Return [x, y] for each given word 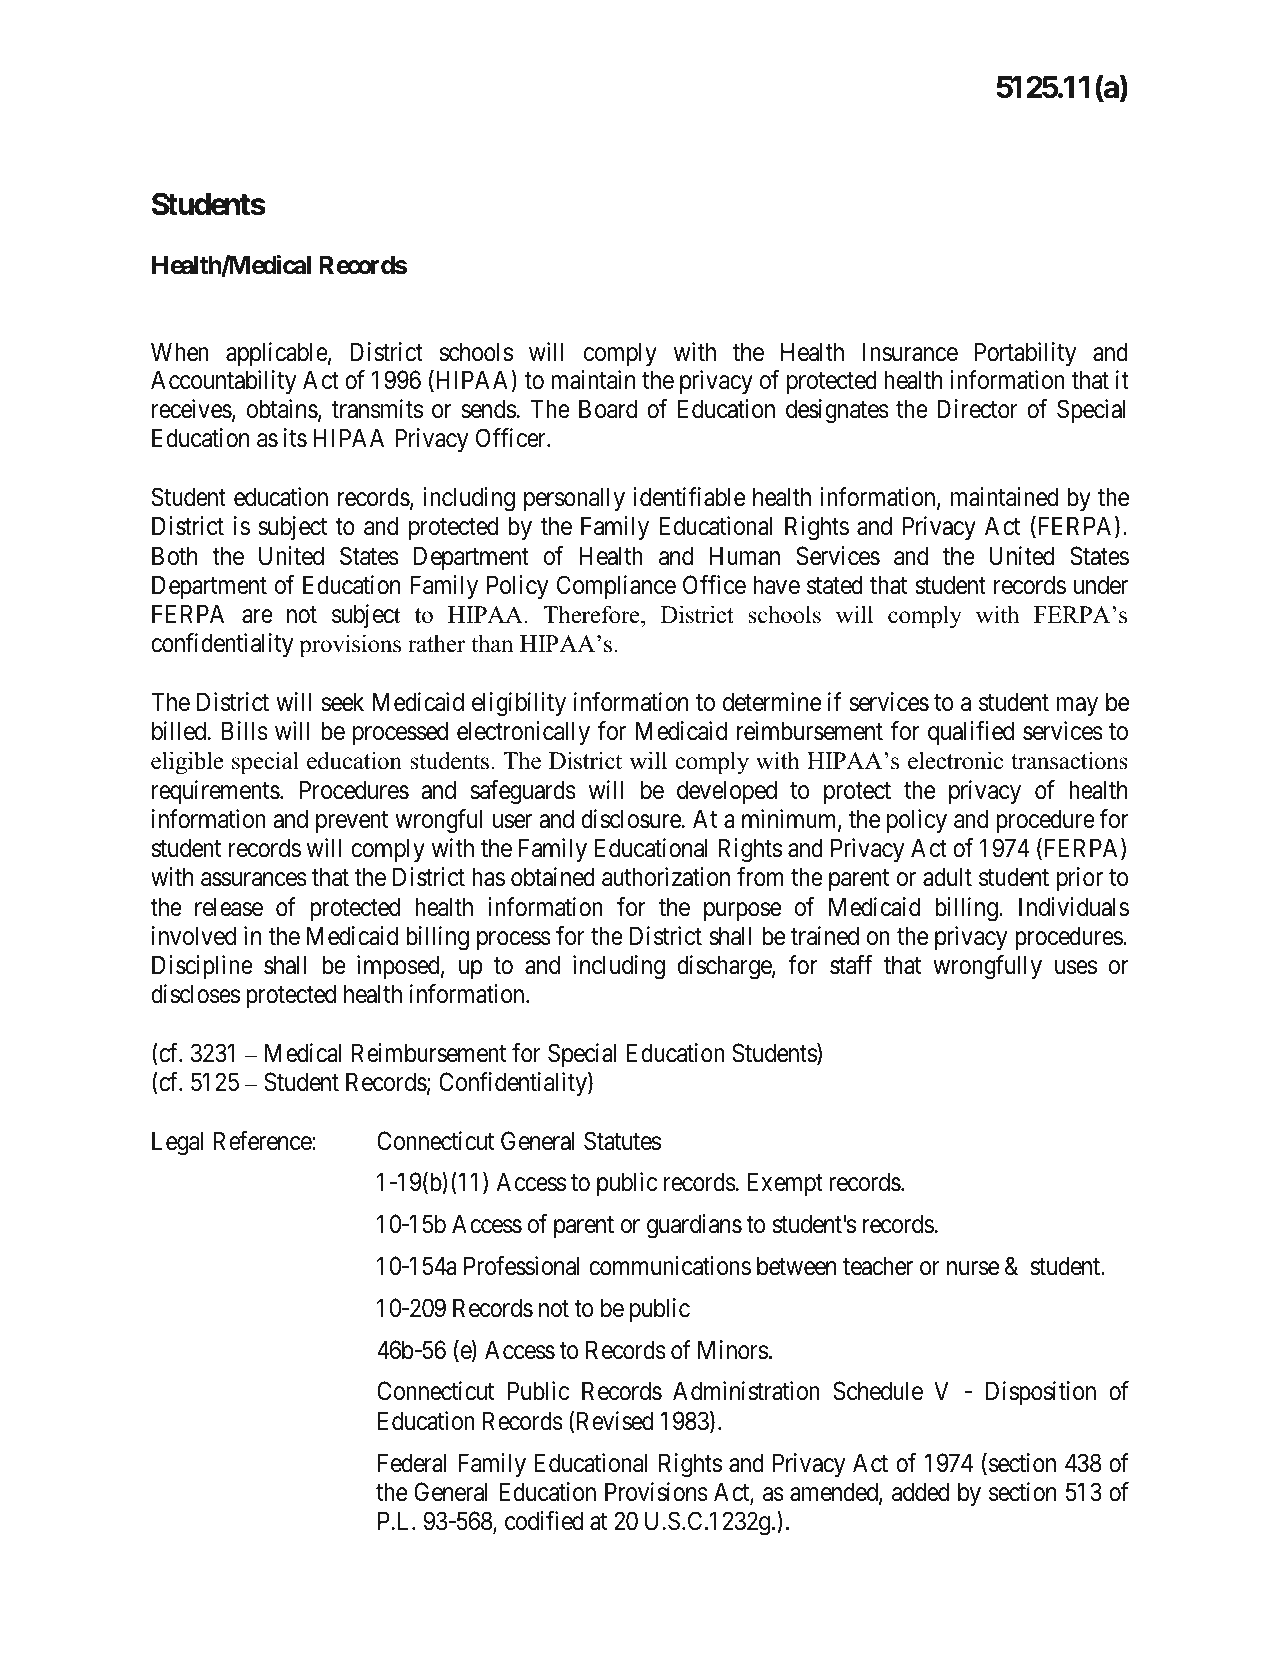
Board [608, 409]
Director [977, 409]
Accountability [224, 382]
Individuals [1074, 907]
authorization [666, 877]
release [229, 907]
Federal [412, 1463]
